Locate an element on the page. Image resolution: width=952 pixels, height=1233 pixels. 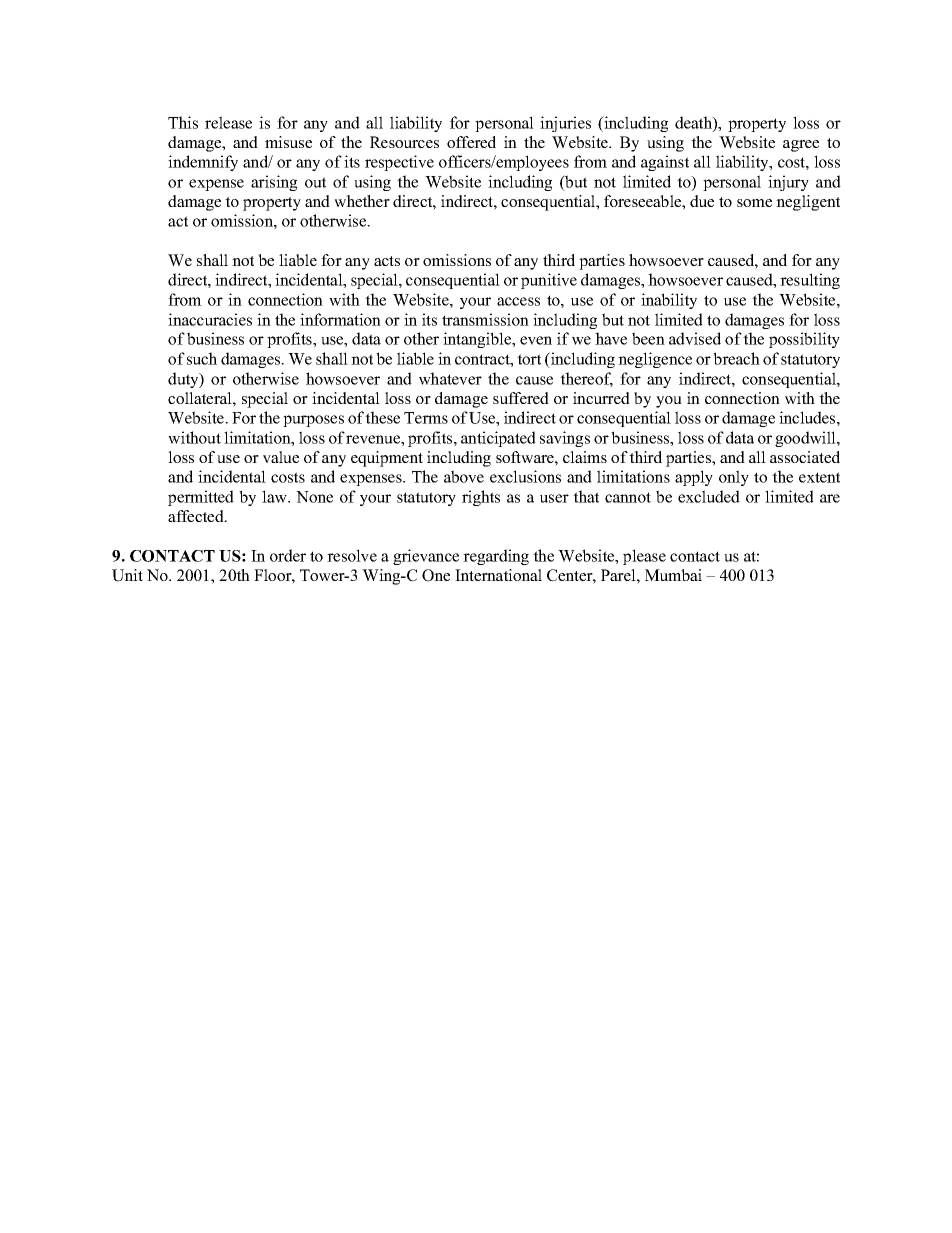
misuse is located at coordinates (288, 142).
